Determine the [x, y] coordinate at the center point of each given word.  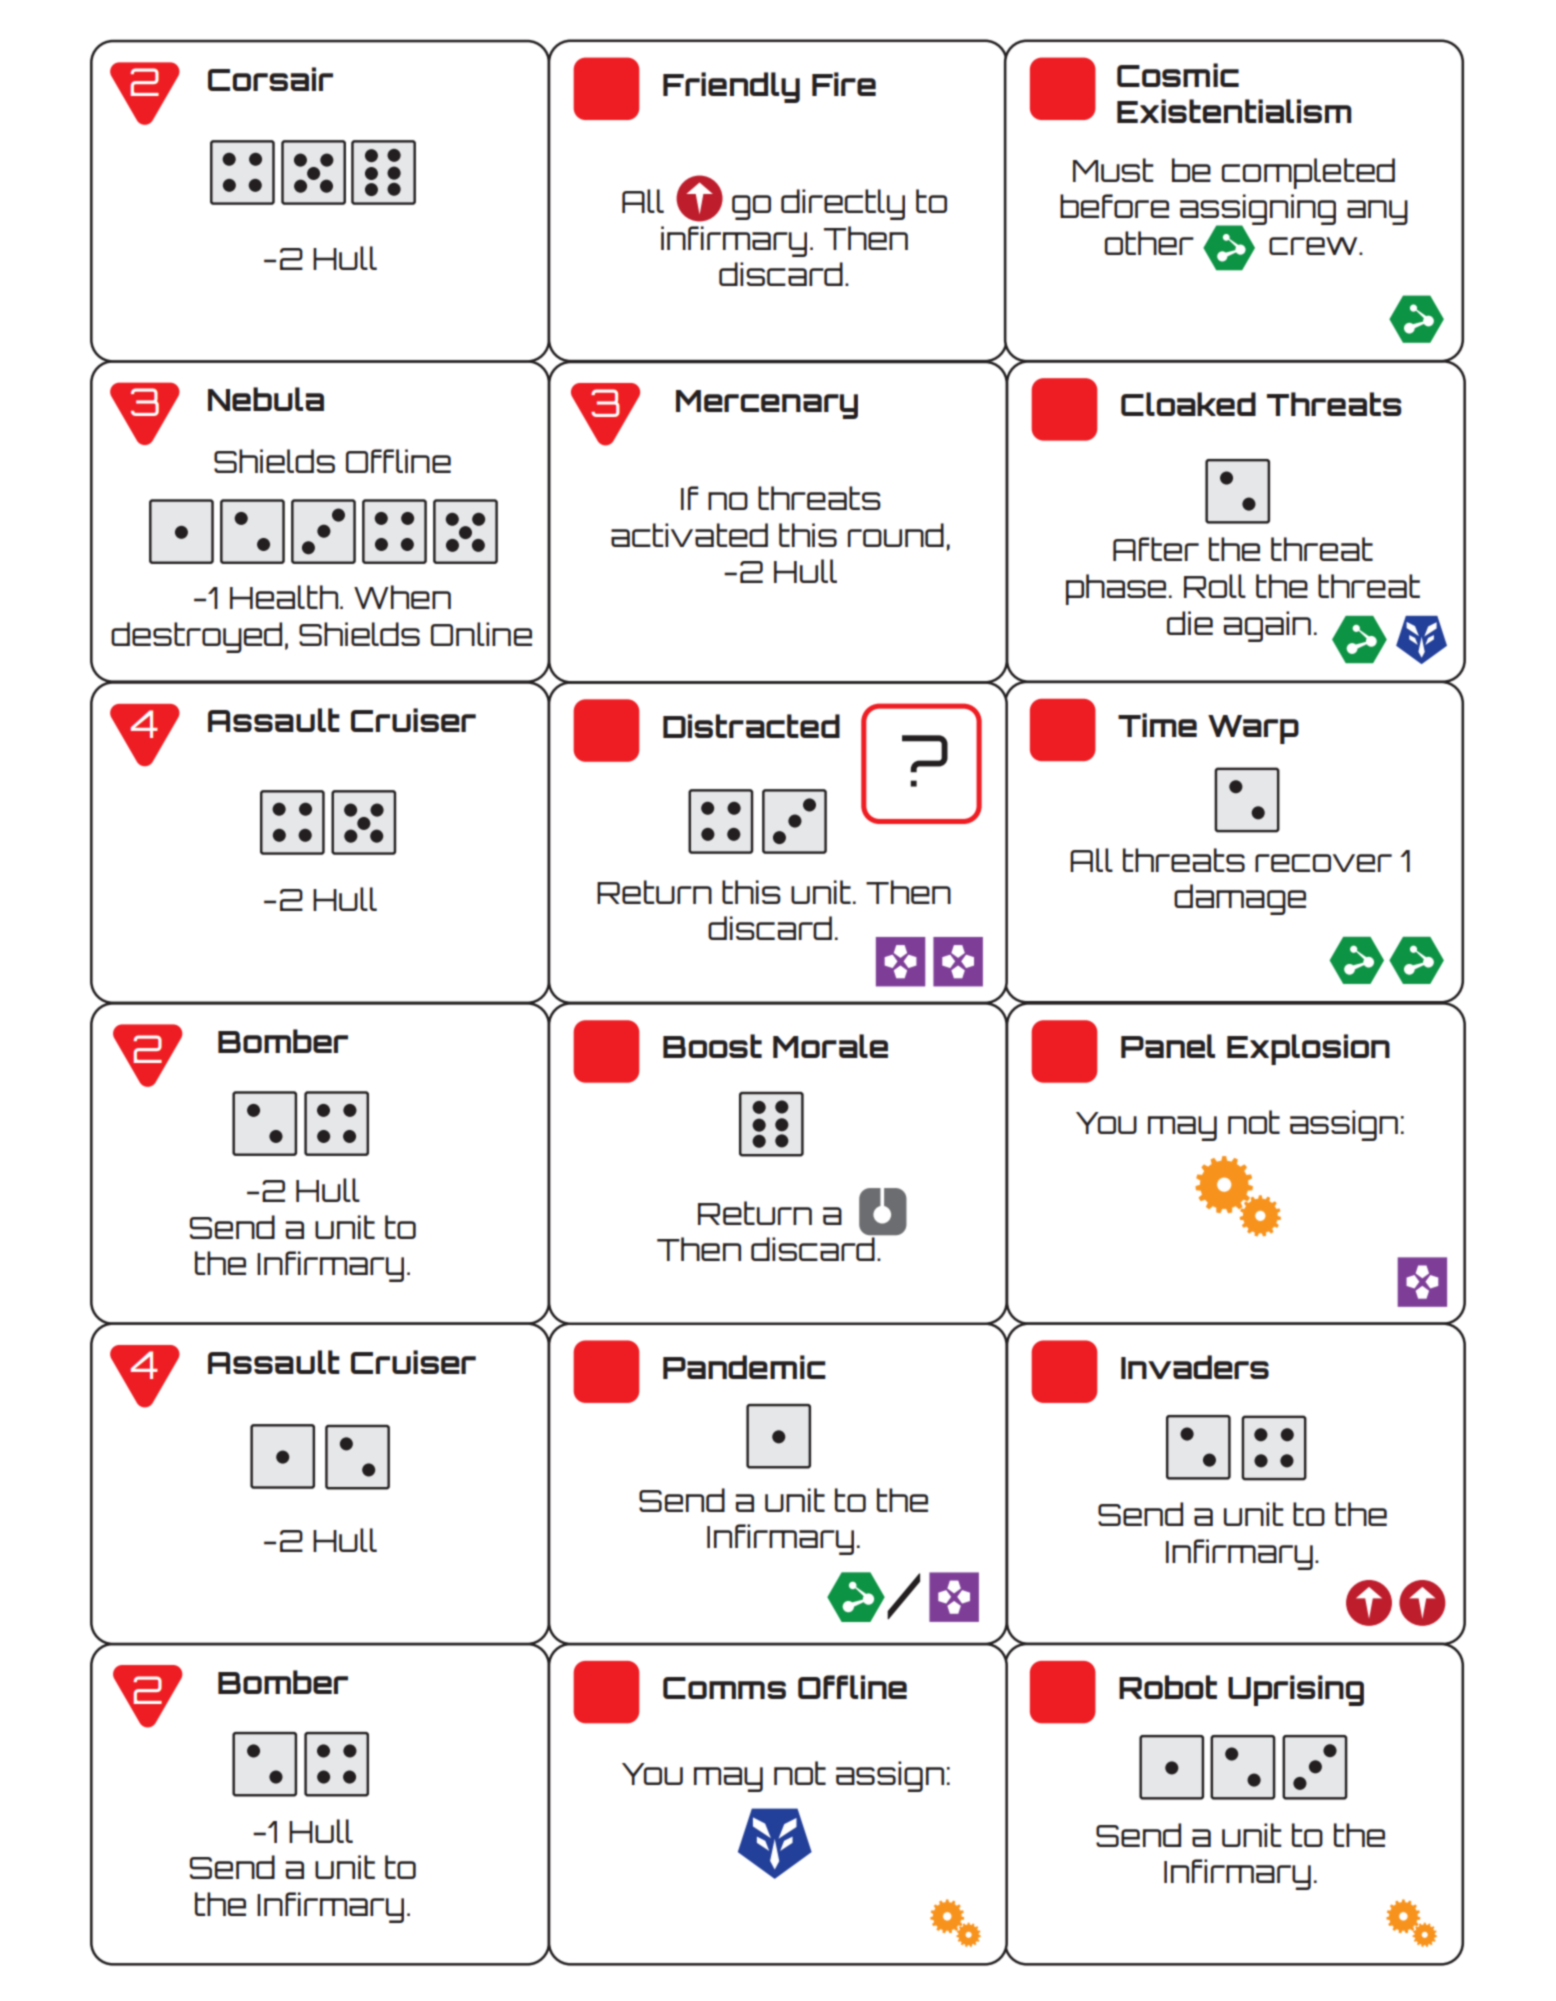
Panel [1168, 1046]
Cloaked [1188, 404]
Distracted [751, 726]
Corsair [270, 79]
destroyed [196, 637]
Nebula [266, 399]
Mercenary [767, 404]
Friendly [731, 87]
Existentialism [1234, 111]
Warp [1253, 729]
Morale [830, 1046]
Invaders [1195, 1367]
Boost [712, 1046]
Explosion [1308, 1049]
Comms [724, 1688]
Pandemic [744, 1367]
